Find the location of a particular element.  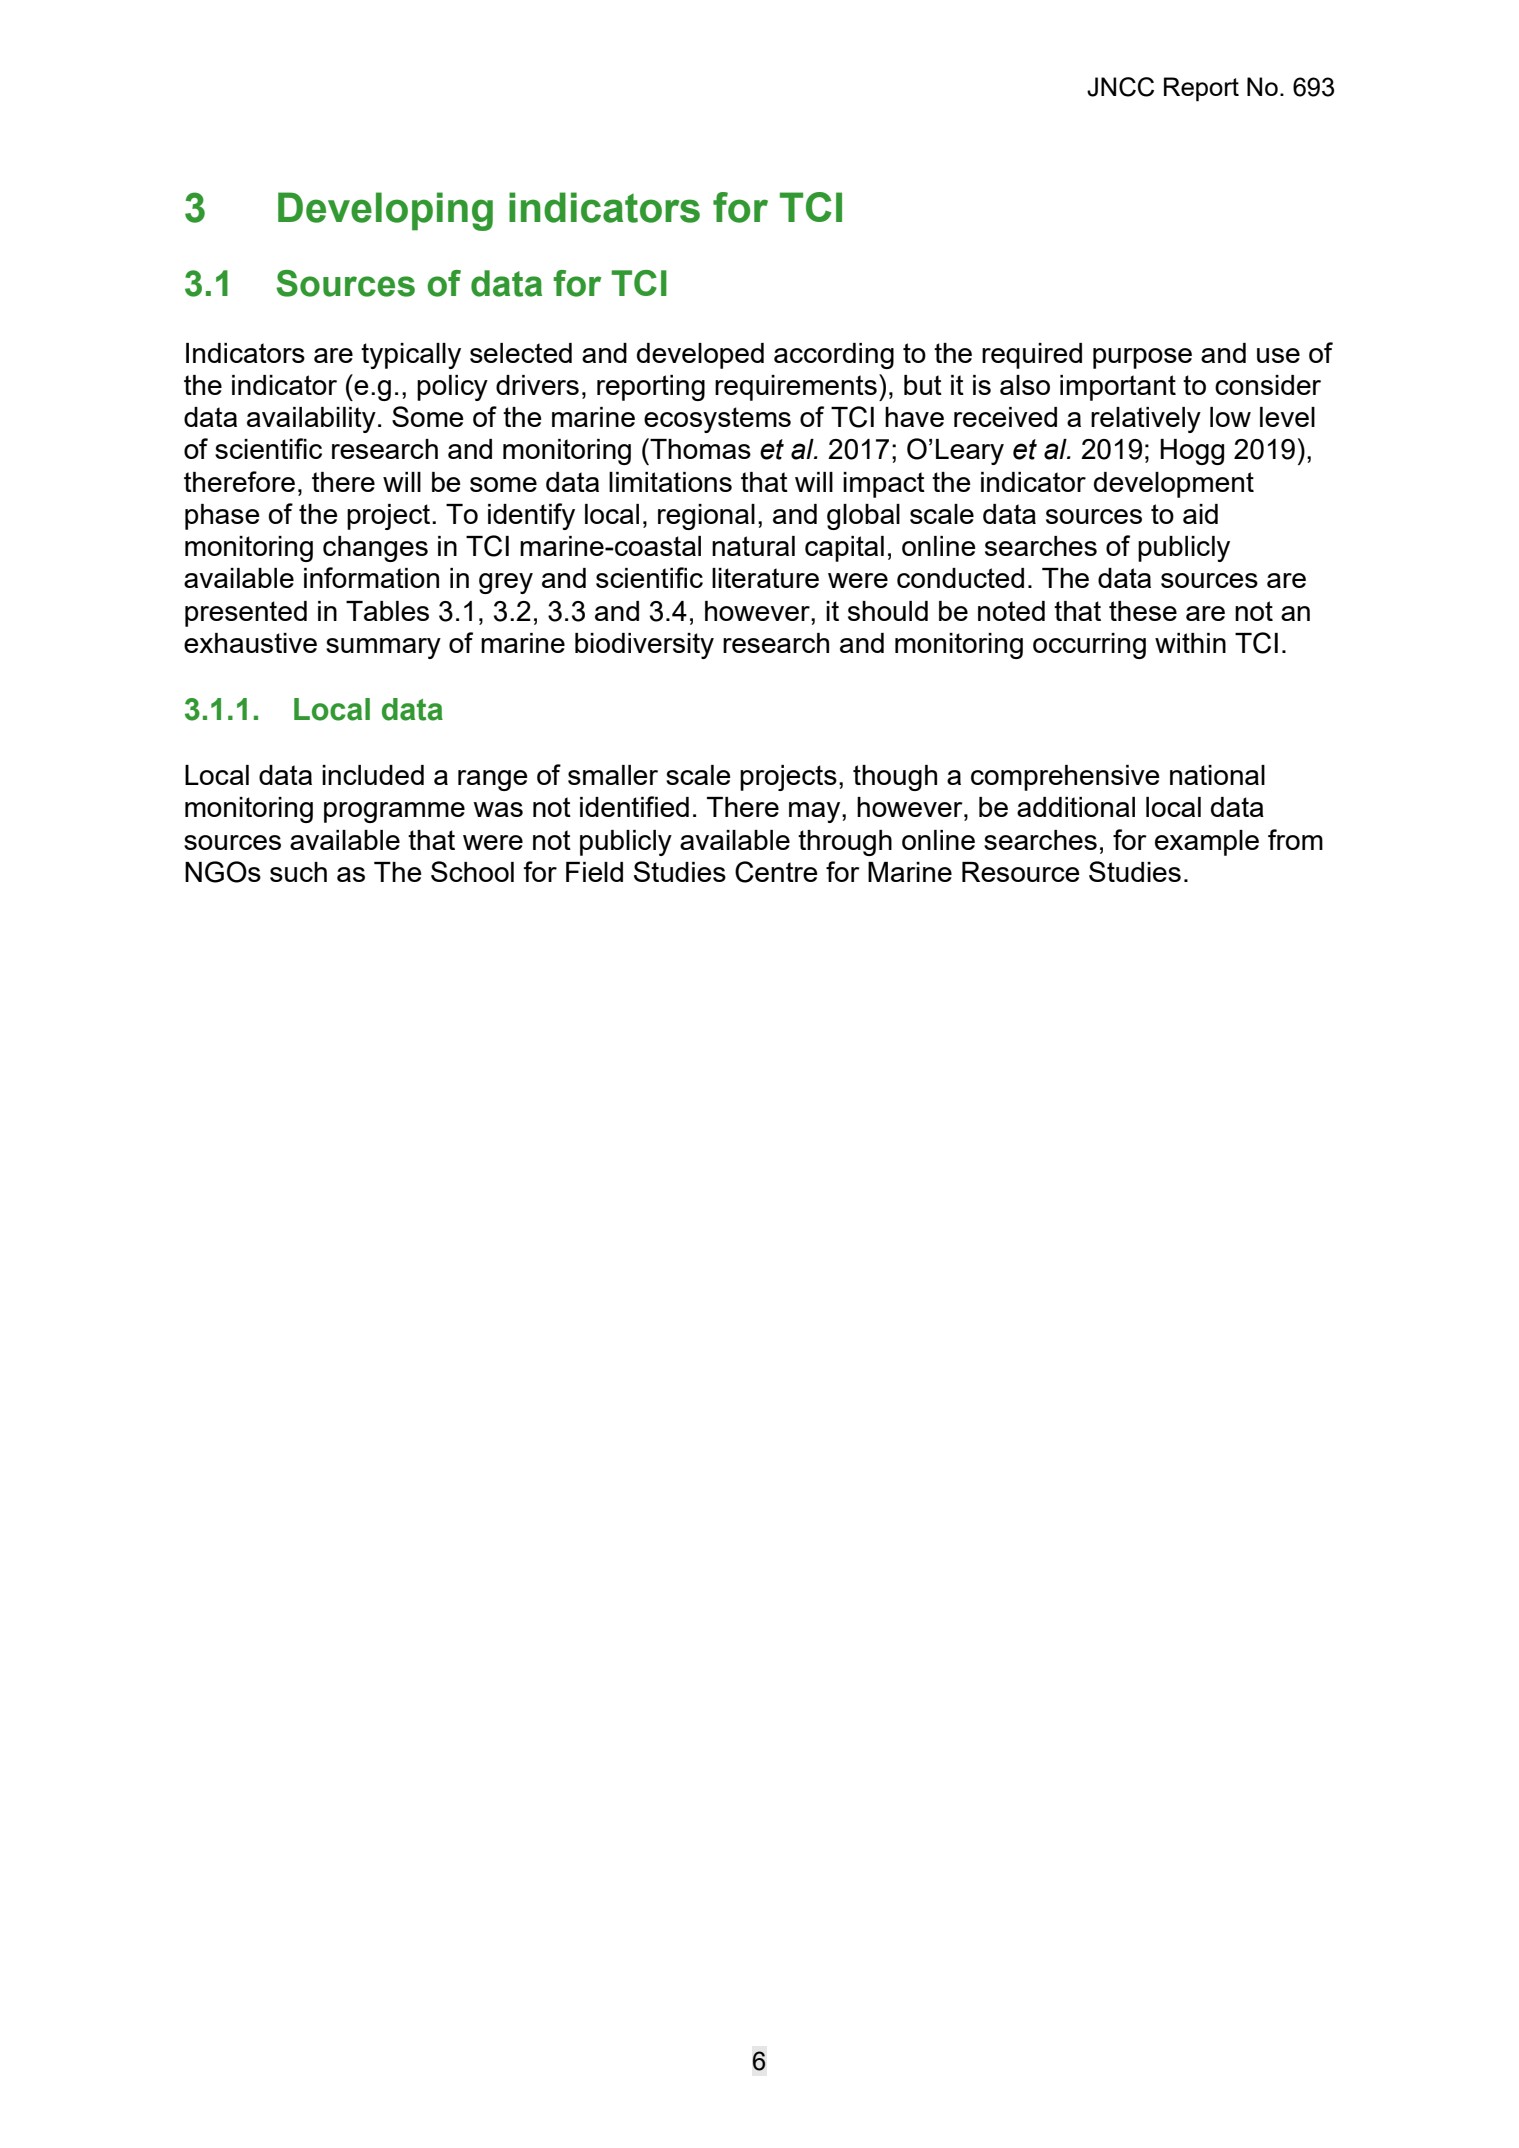

aid is located at coordinates (1200, 514).
